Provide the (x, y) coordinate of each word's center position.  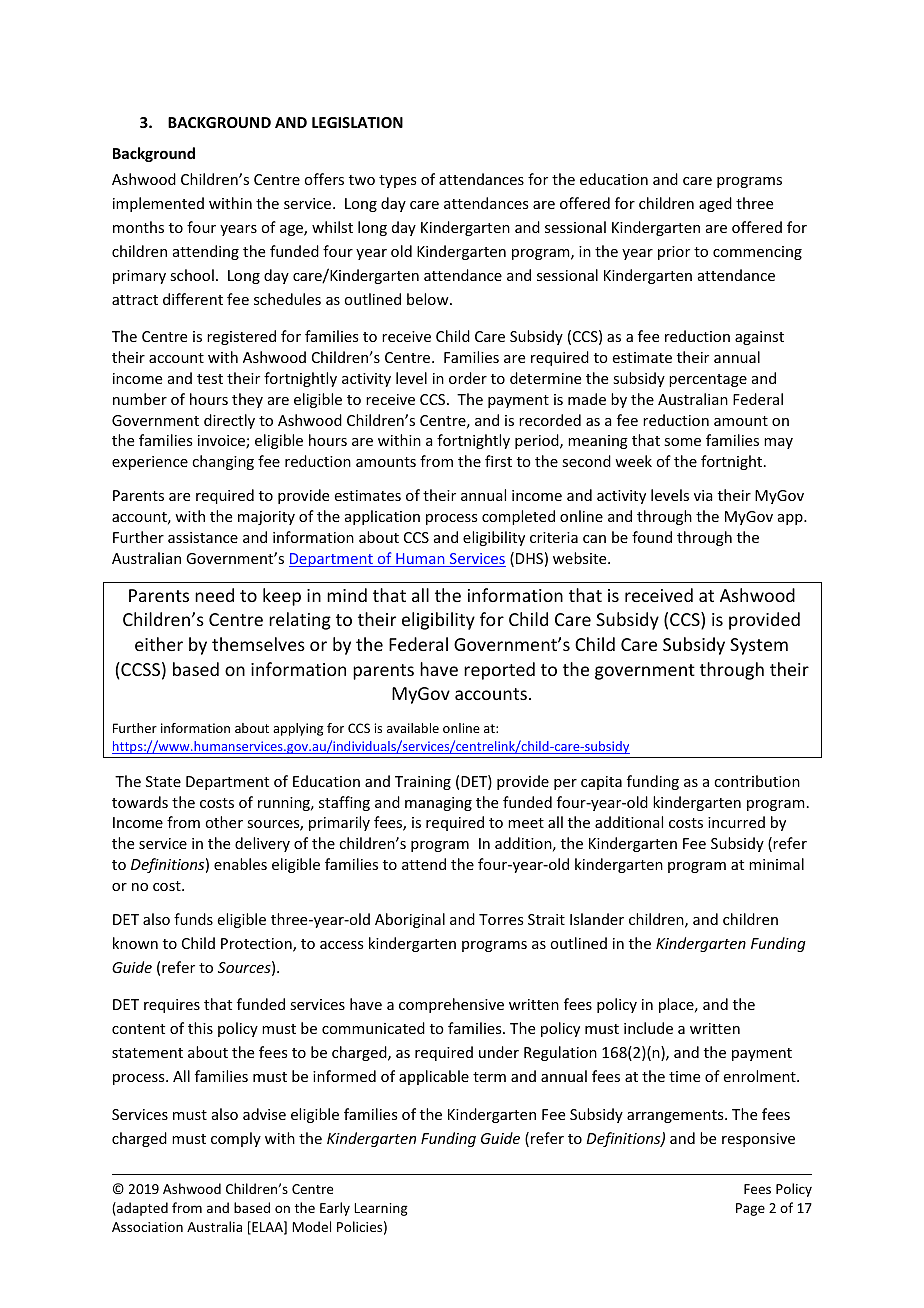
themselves (258, 644)
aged (715, 204)
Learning (381, 1209)
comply (236, 1139)
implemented (158, 204)
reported (499, 671)
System (759, 646)
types (397, 181)
